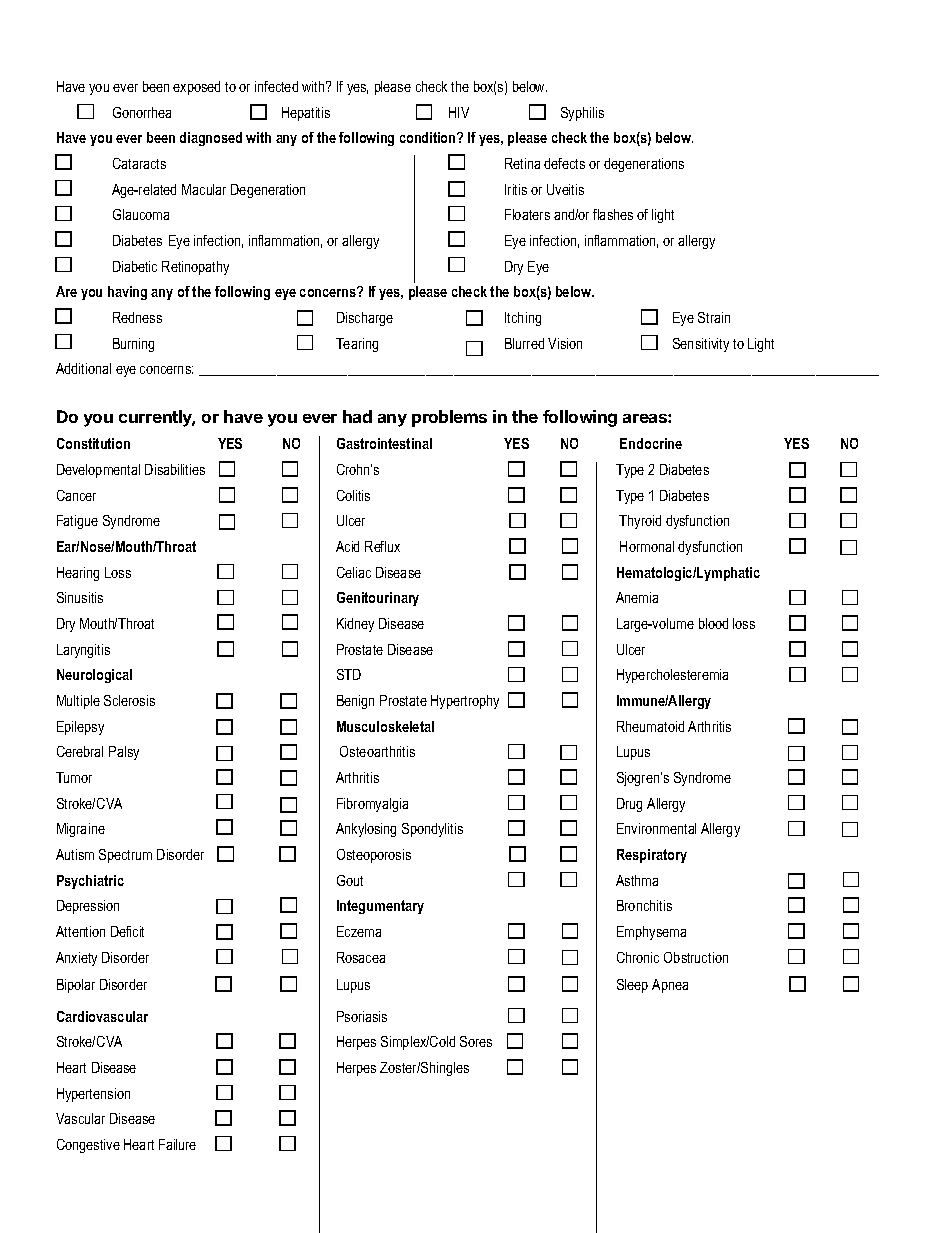 The width and height of the screenshot is (952, 1233). Describe the element at coordinates (429, 137) in the screenshot. I see `condition` at that location.
